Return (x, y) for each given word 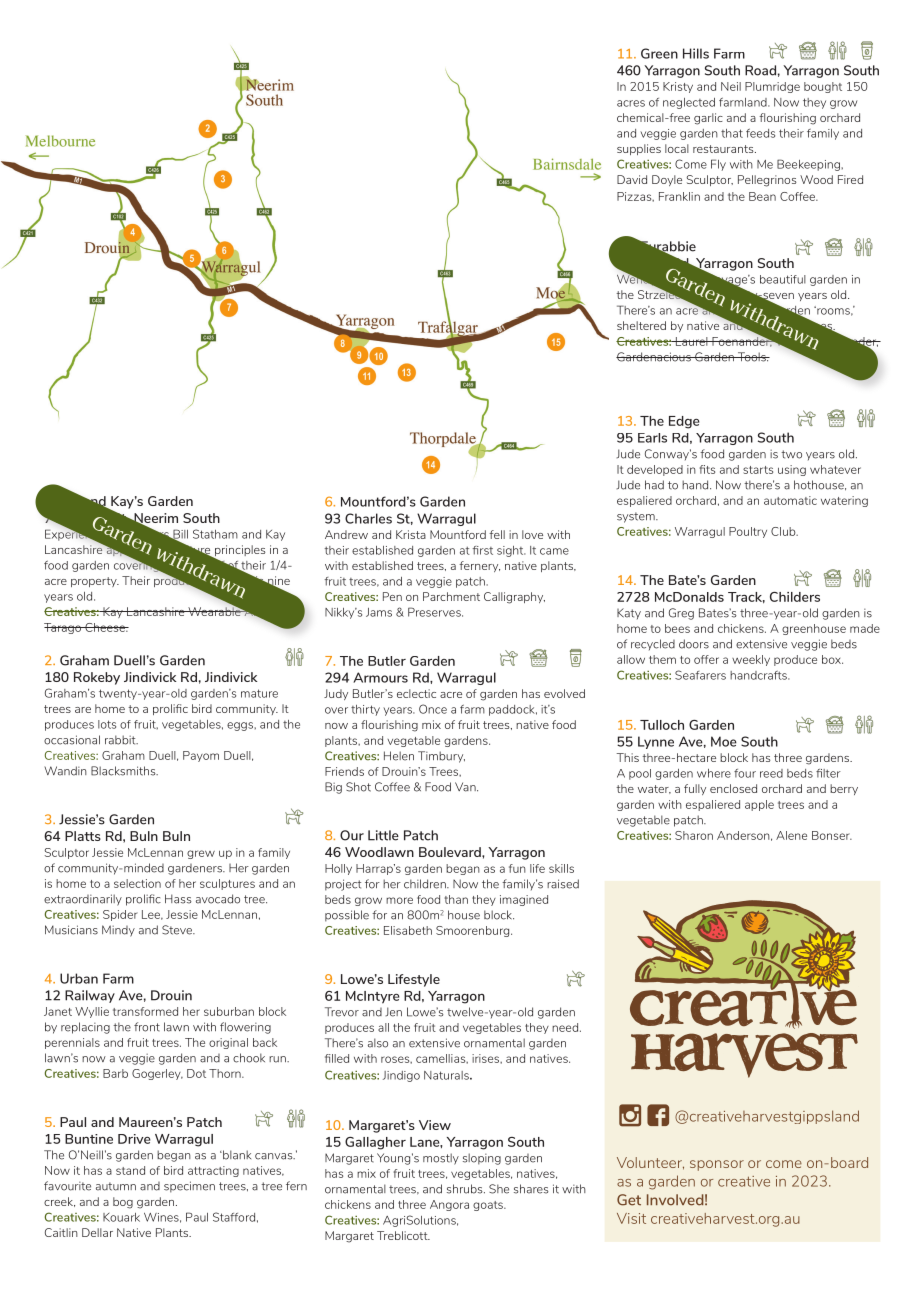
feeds (760, 133)
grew (201, 854)
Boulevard (451, 852)
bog (123, 1203)
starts (758, 470)
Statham (215, 534)
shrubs (466, 1189)
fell (497, 534)
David (632, 179)
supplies (639, 149)
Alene (791, 835)
